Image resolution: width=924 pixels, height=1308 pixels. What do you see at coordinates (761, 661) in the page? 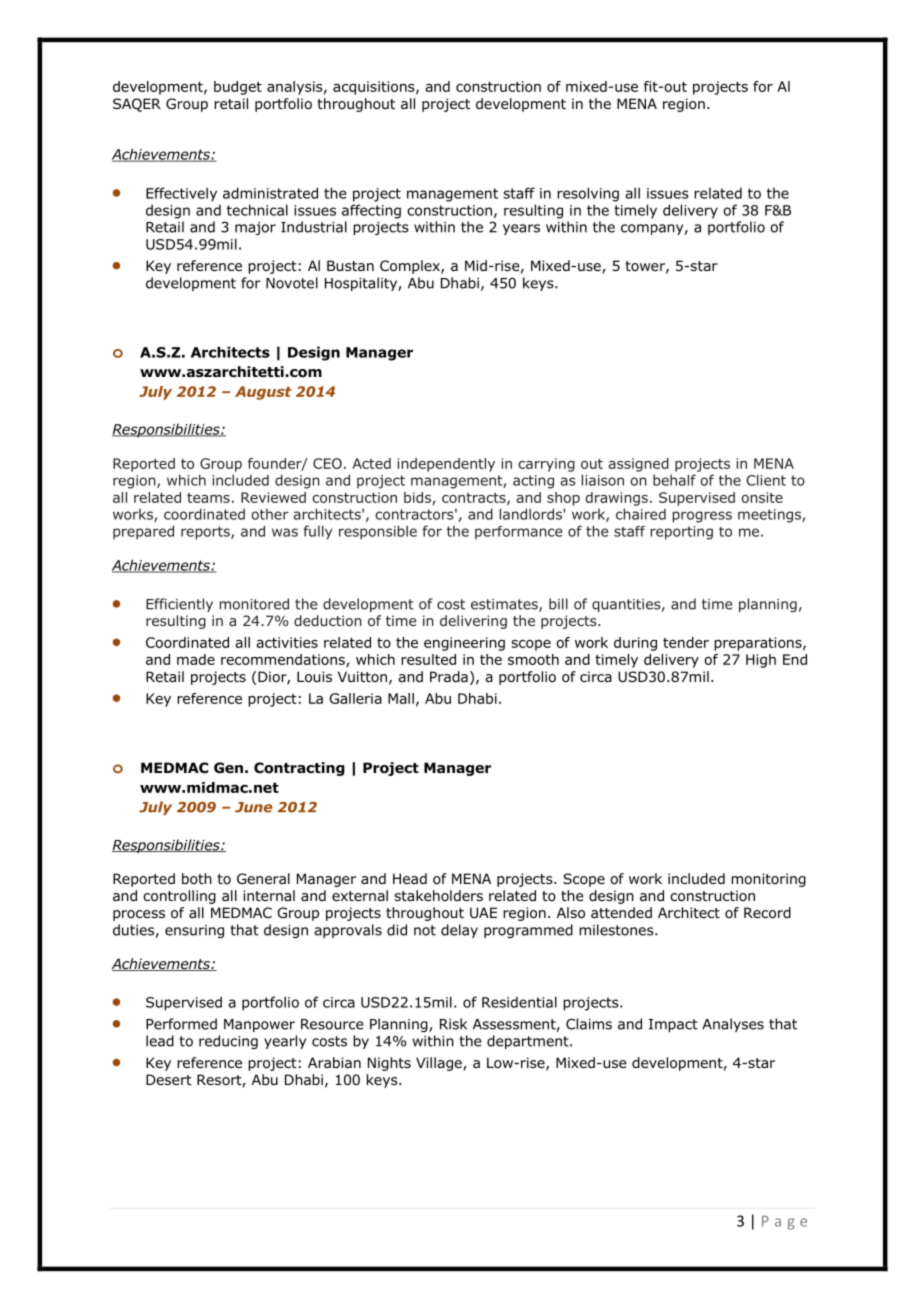
I see `High` at bounding box center [761, 661].
